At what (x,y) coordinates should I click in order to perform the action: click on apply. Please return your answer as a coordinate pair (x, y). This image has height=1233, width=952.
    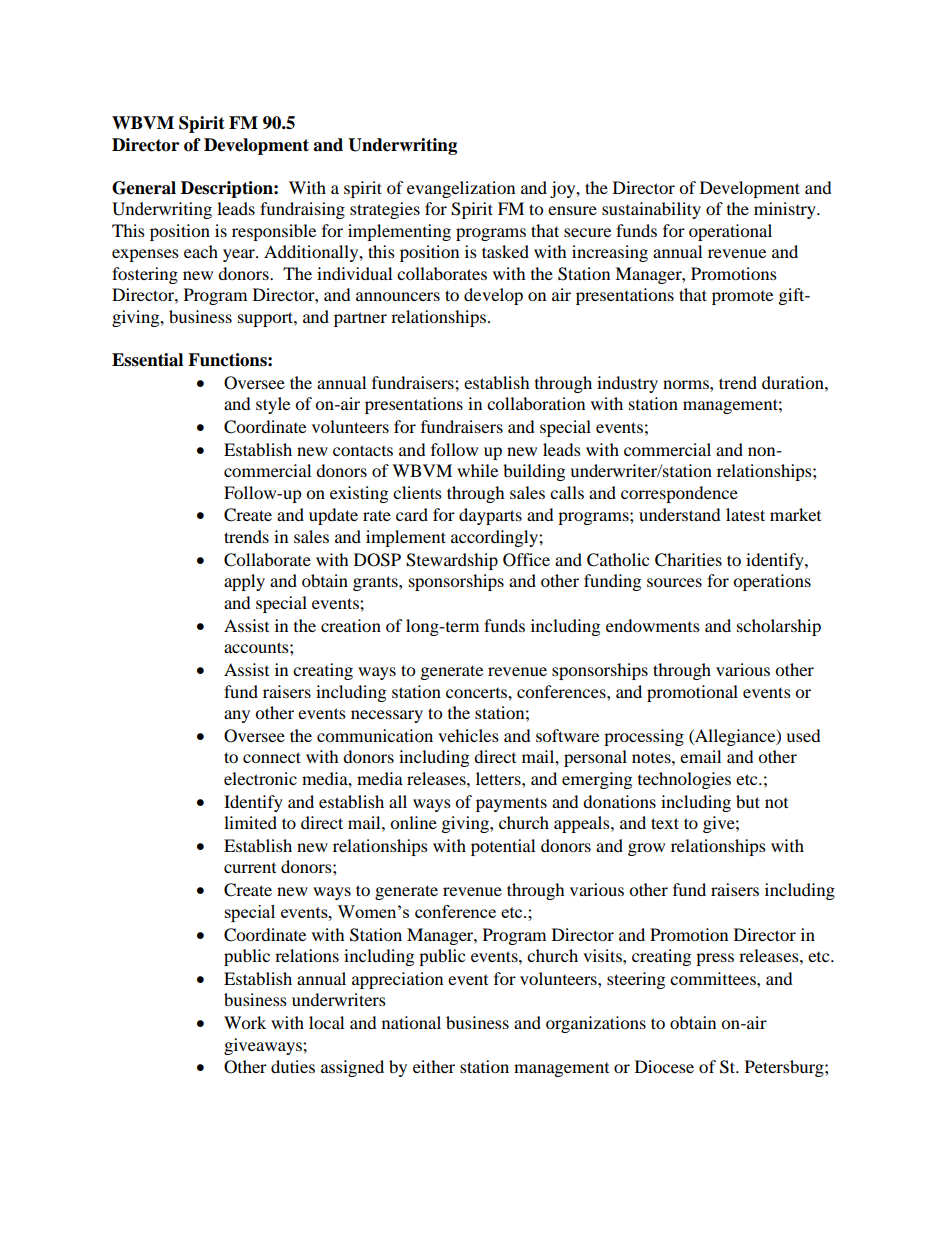
    Looking at the image, I should click on (244, 582).
